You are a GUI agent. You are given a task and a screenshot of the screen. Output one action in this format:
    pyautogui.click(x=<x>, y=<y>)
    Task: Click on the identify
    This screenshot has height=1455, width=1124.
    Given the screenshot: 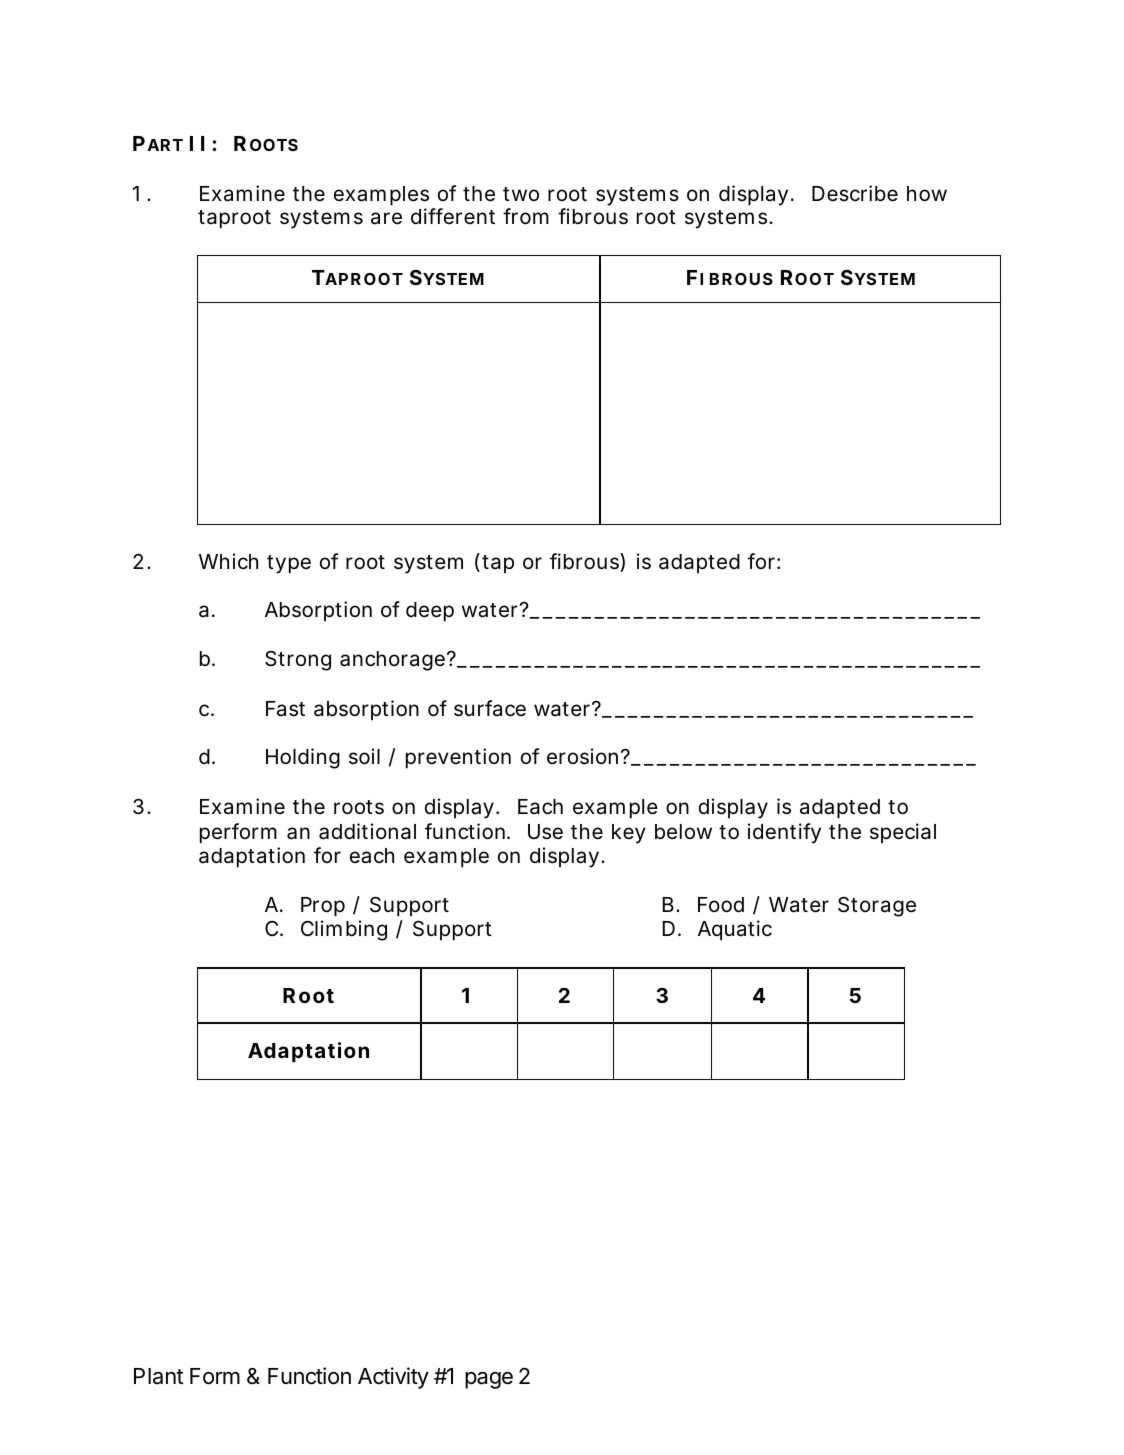 What is the action you would take?
    pyautogui.click(x=784, y=833)
